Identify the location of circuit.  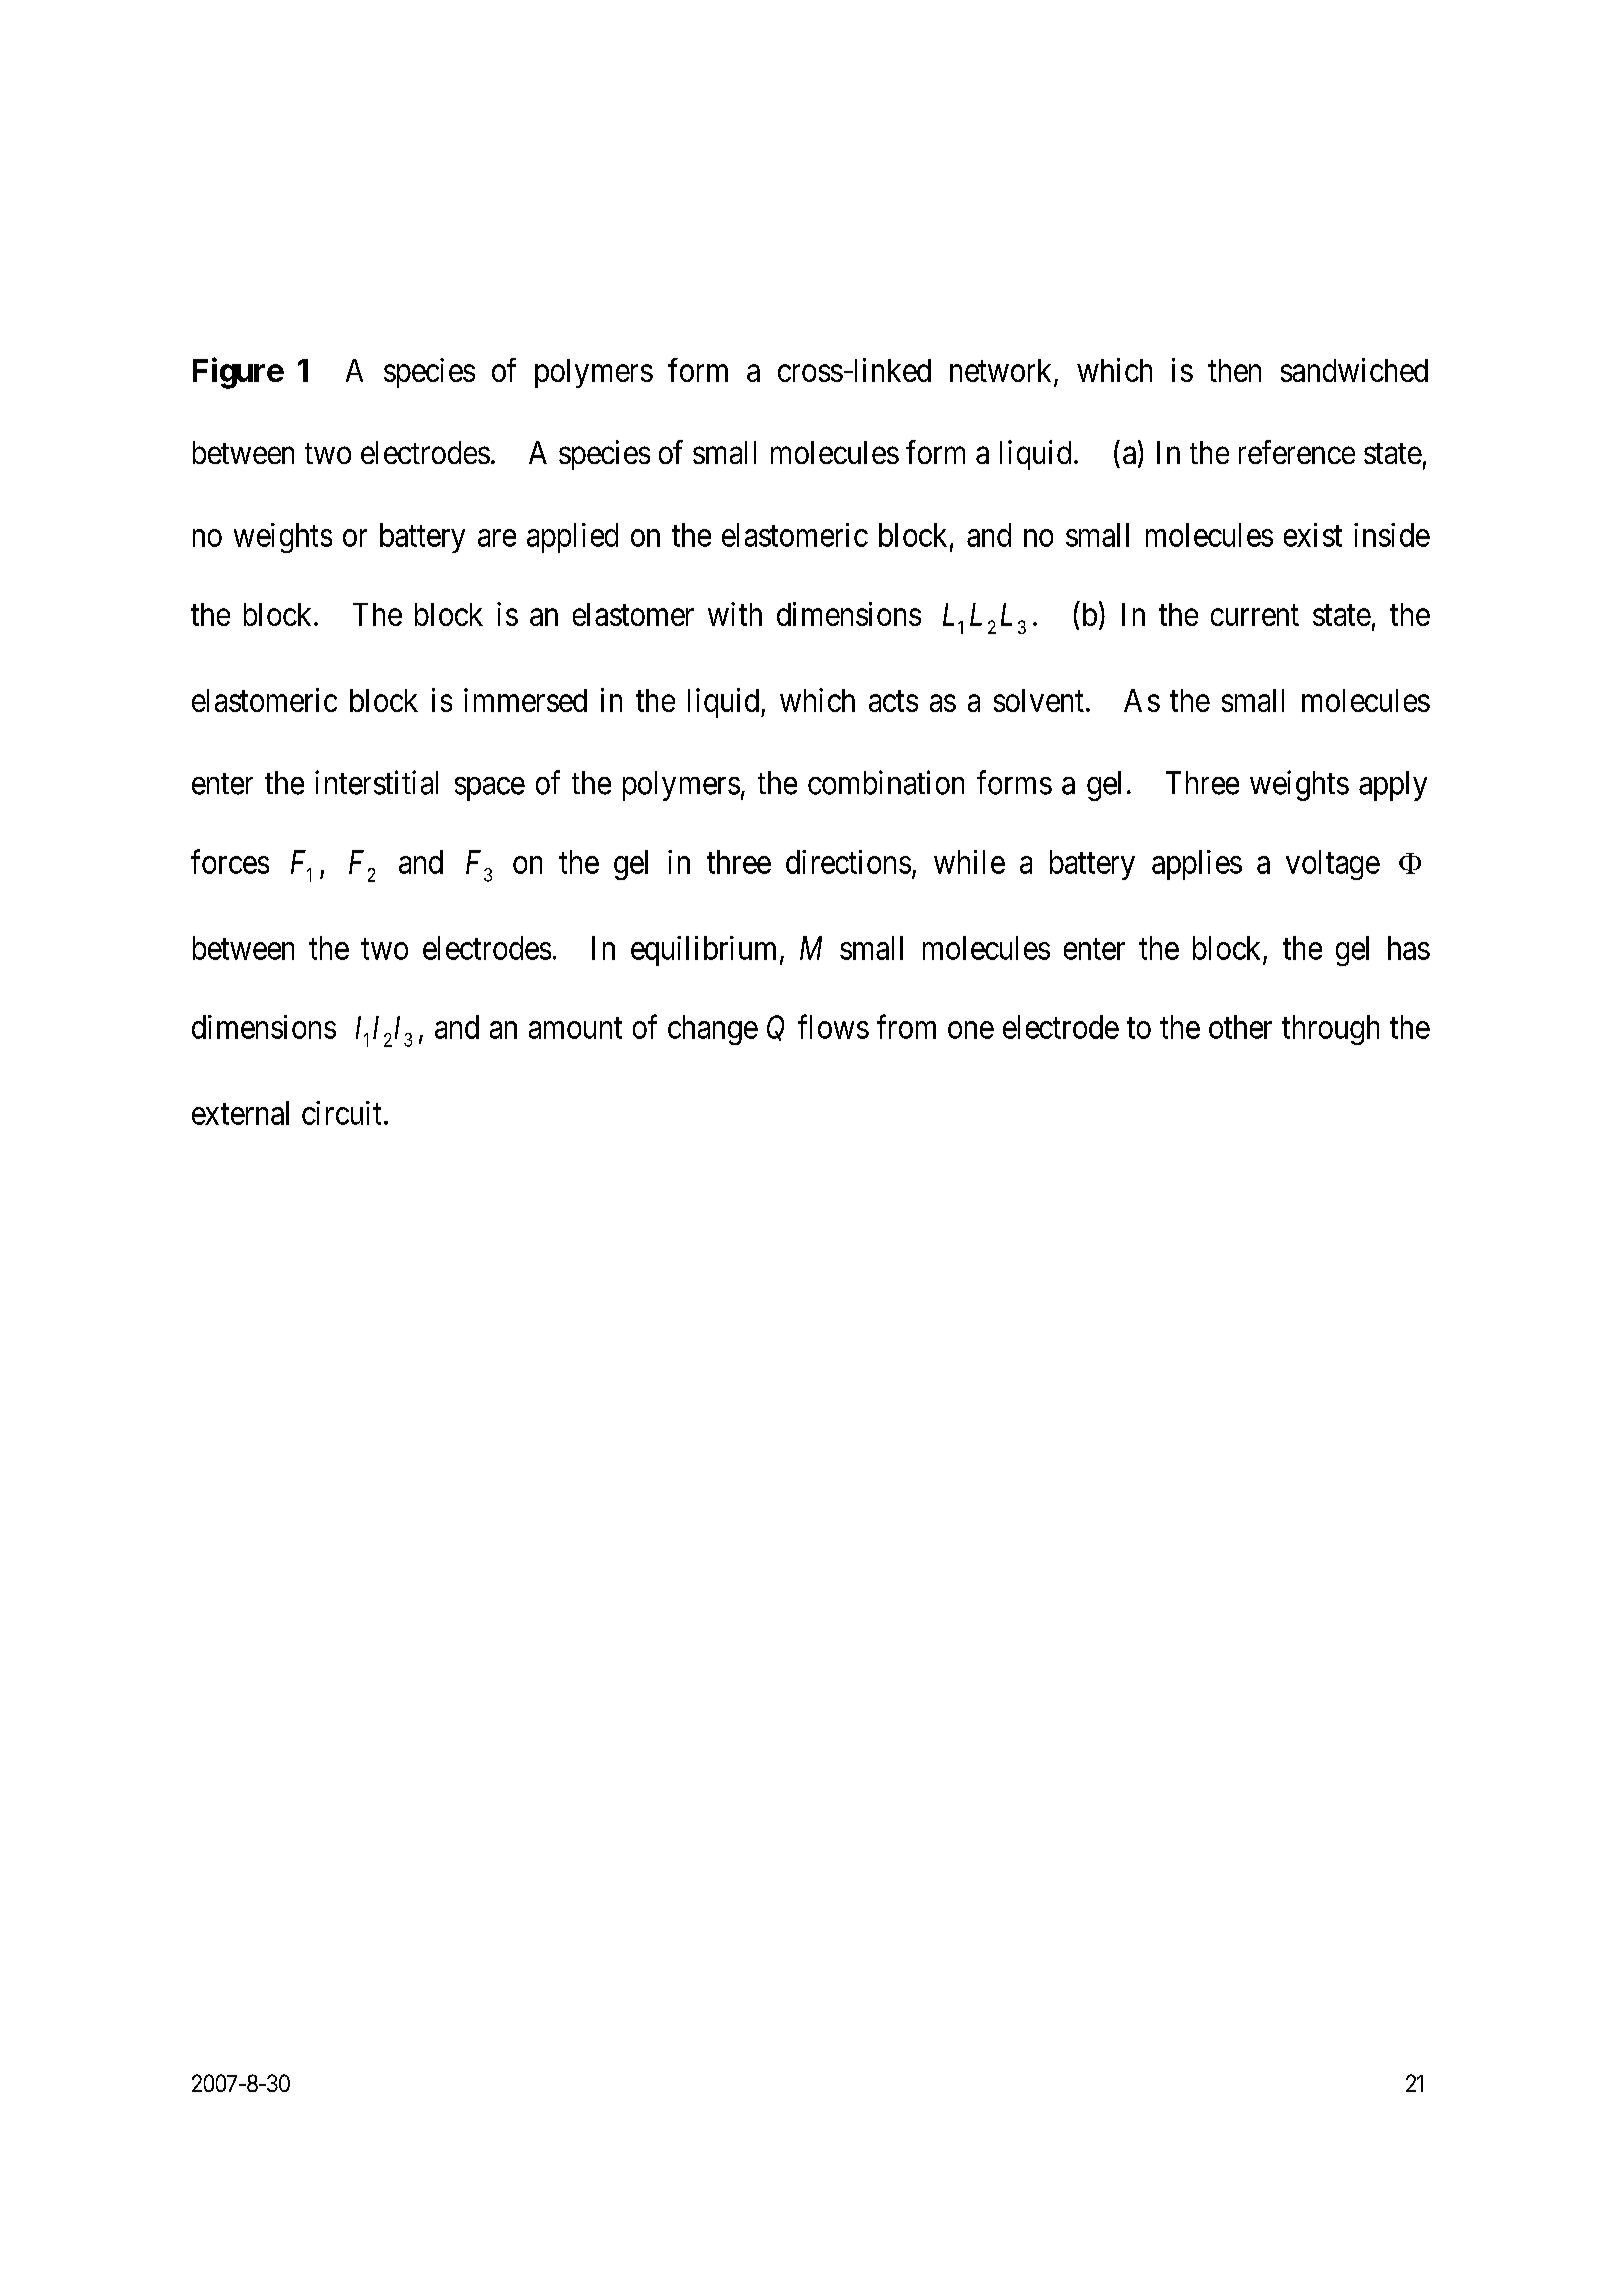
(341, 1113).
